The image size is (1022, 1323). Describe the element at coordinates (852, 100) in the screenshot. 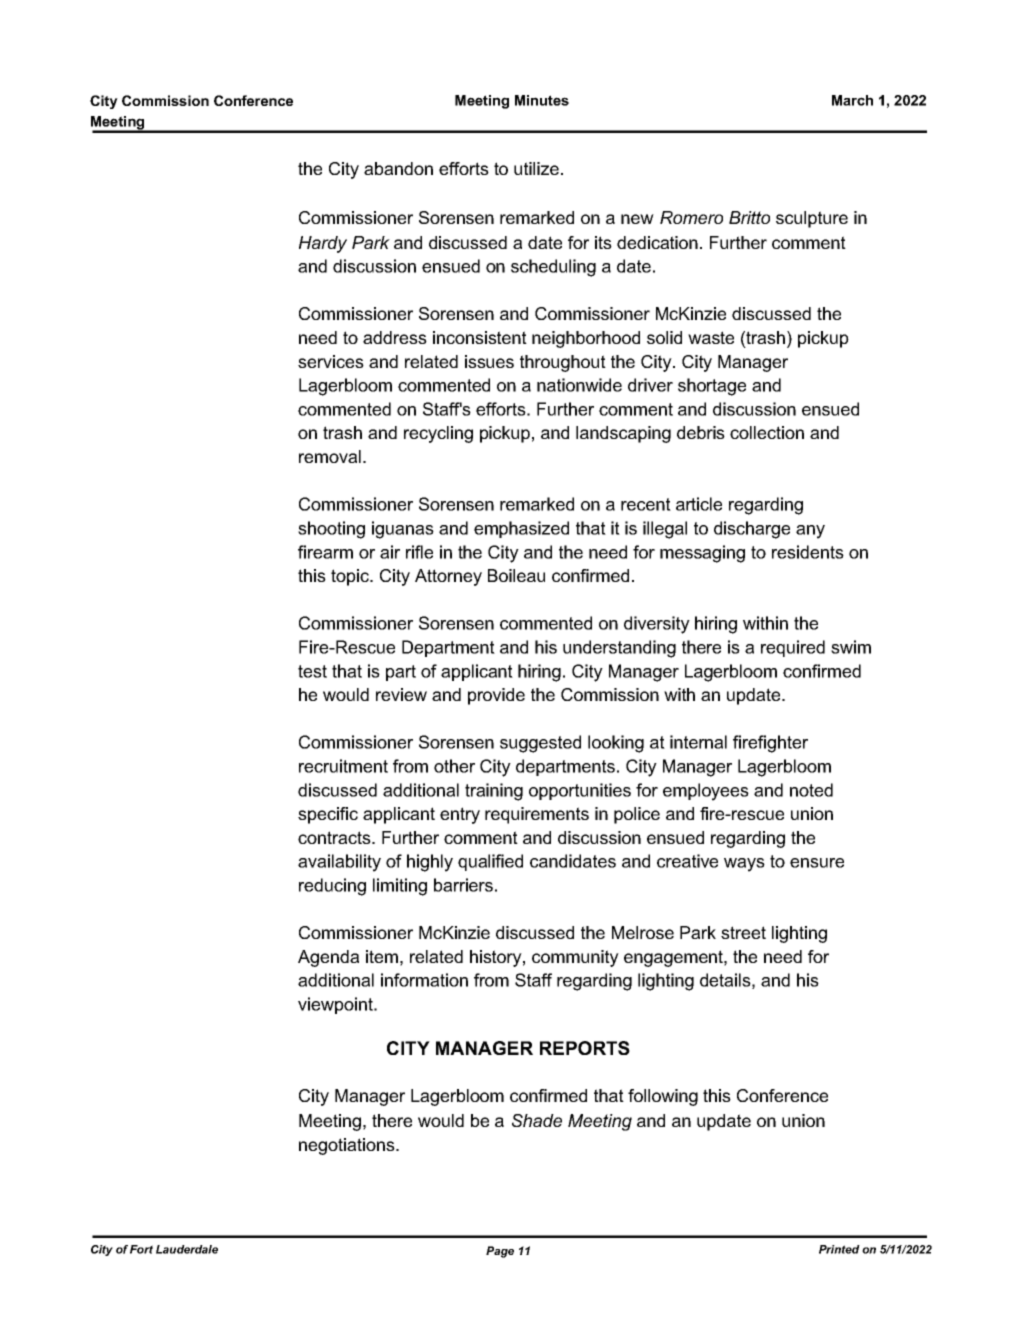

I see `March` at that location.
